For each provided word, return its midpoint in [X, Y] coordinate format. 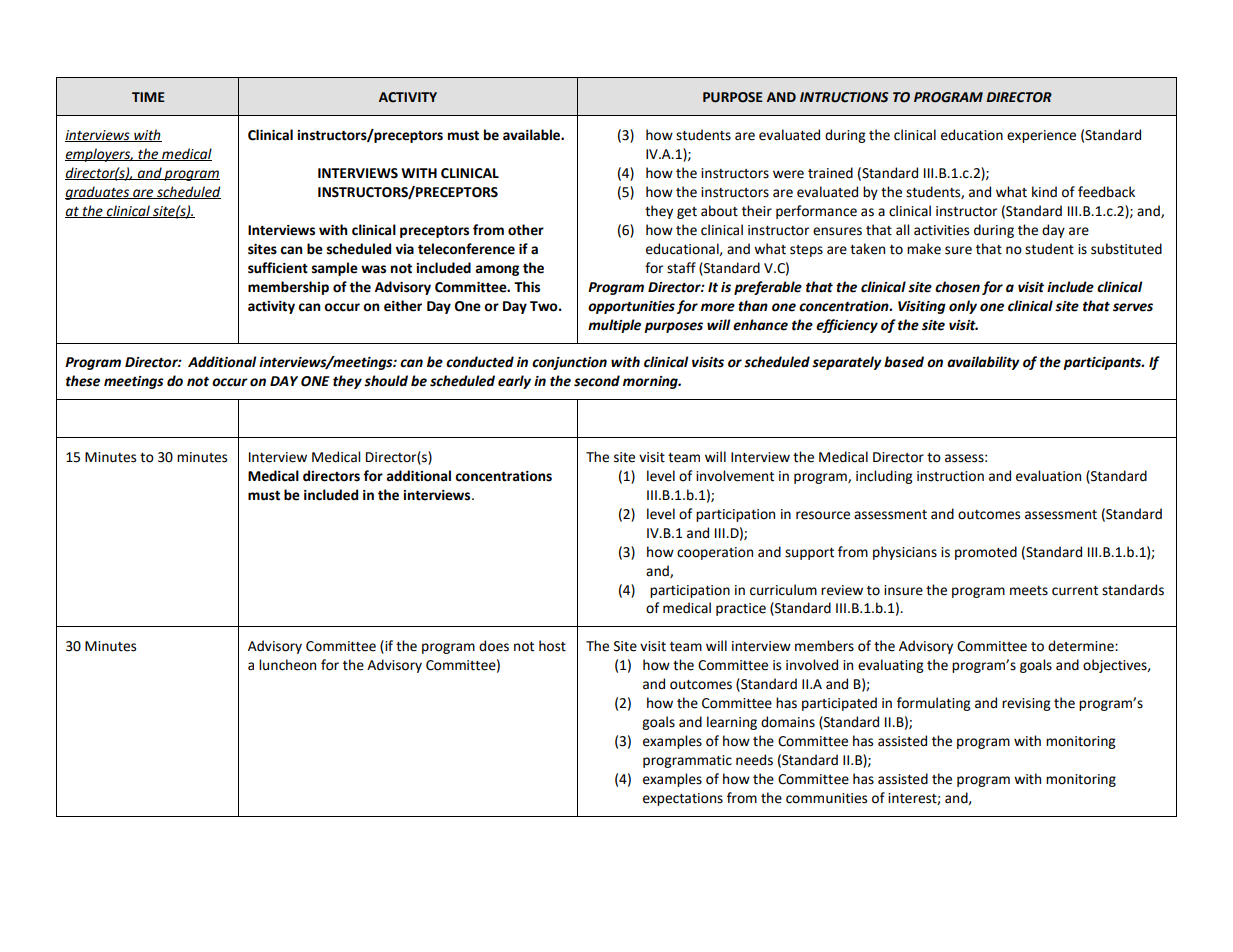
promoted [986, 553]
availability [983, 363]
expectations [683, 799]
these [83, 381]
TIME [148, 97]
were [788, 174]
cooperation [715, 553]
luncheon [287, 665]
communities [826, 798]
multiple [614, 326]
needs [754, 760]
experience [1041, 136]
